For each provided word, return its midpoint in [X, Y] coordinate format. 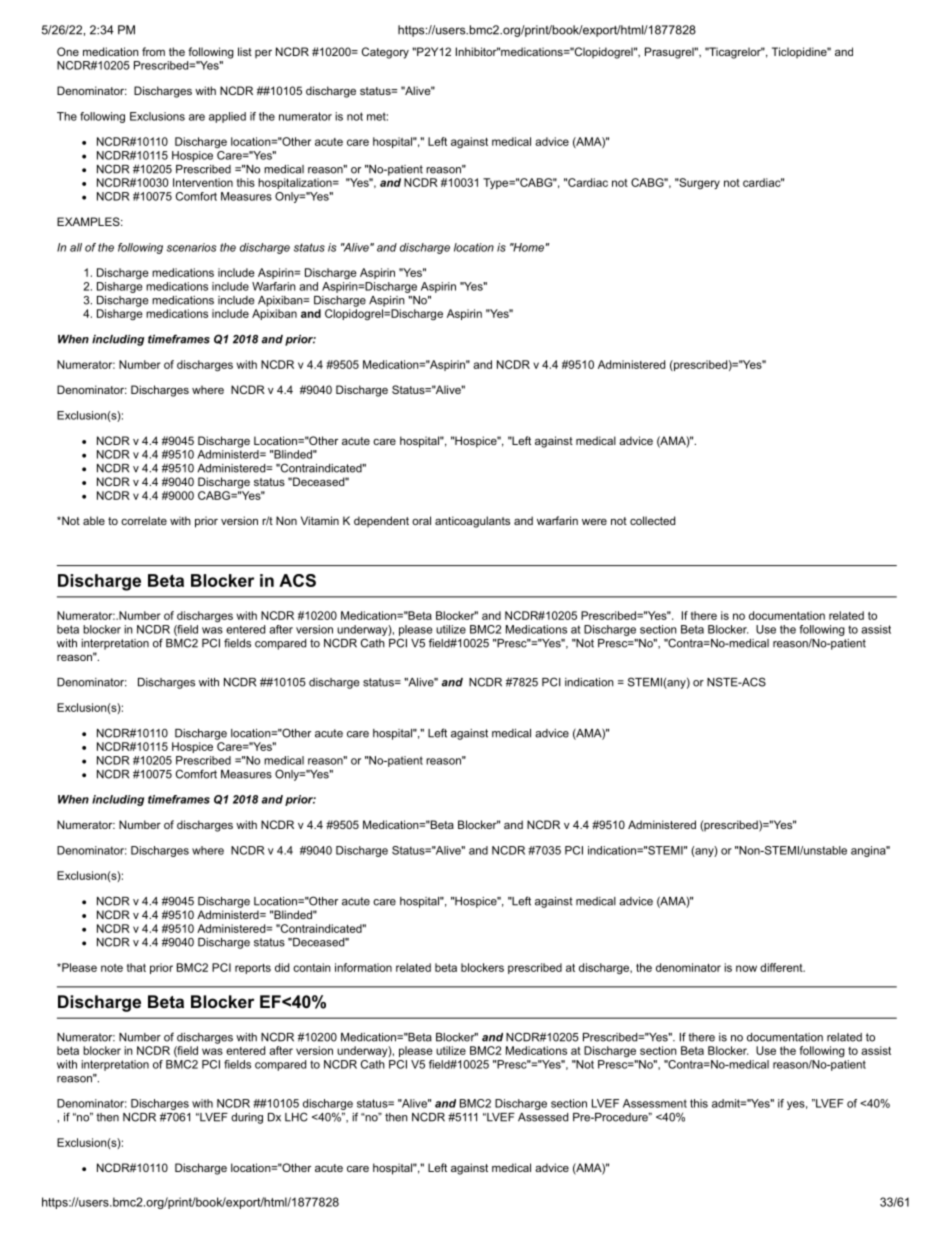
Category [385, 53]
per [263, 54]
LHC [296, 1117]
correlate [144, 520]
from [153, 51]
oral [421, 520]
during [247, 1118]
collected [652, 520]
